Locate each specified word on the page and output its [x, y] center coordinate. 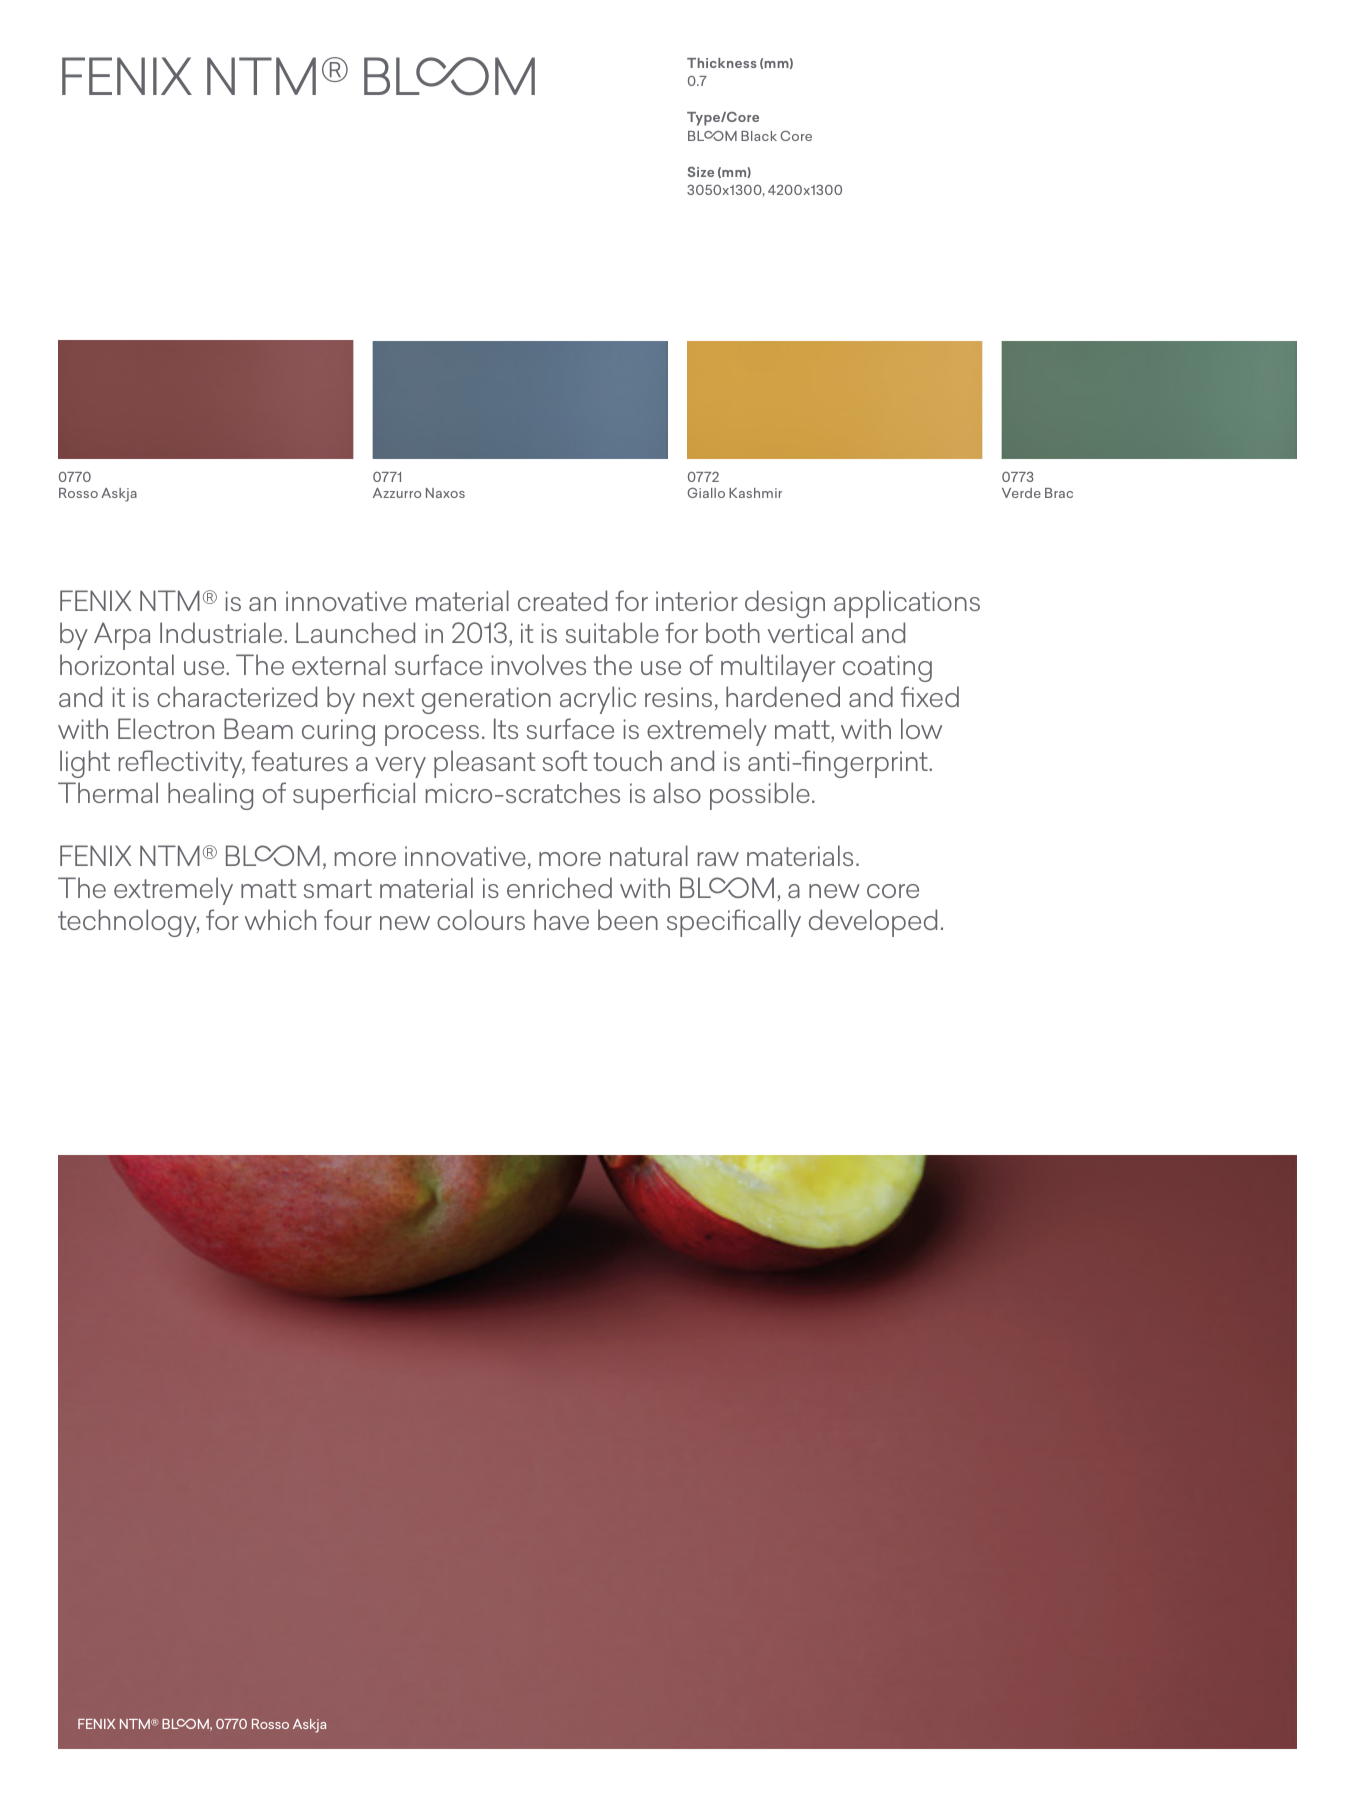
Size [701, 171]
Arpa [122, 636]
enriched [559, 887]
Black [759, 136]
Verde [1021, 493]
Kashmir [755, 493]
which [280, 919]
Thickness [722, 63]
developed [873, 923]
